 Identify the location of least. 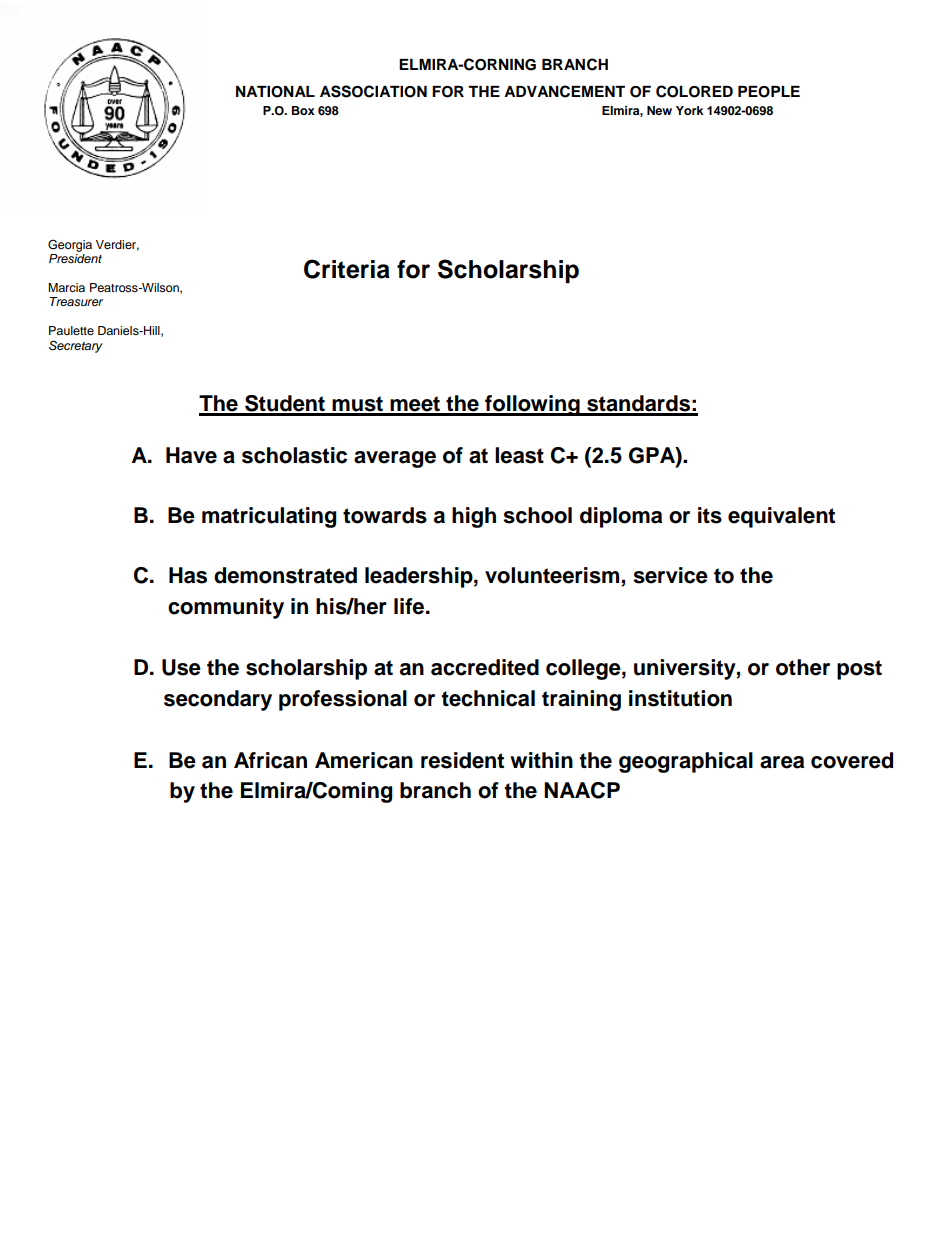
(519, 455).
